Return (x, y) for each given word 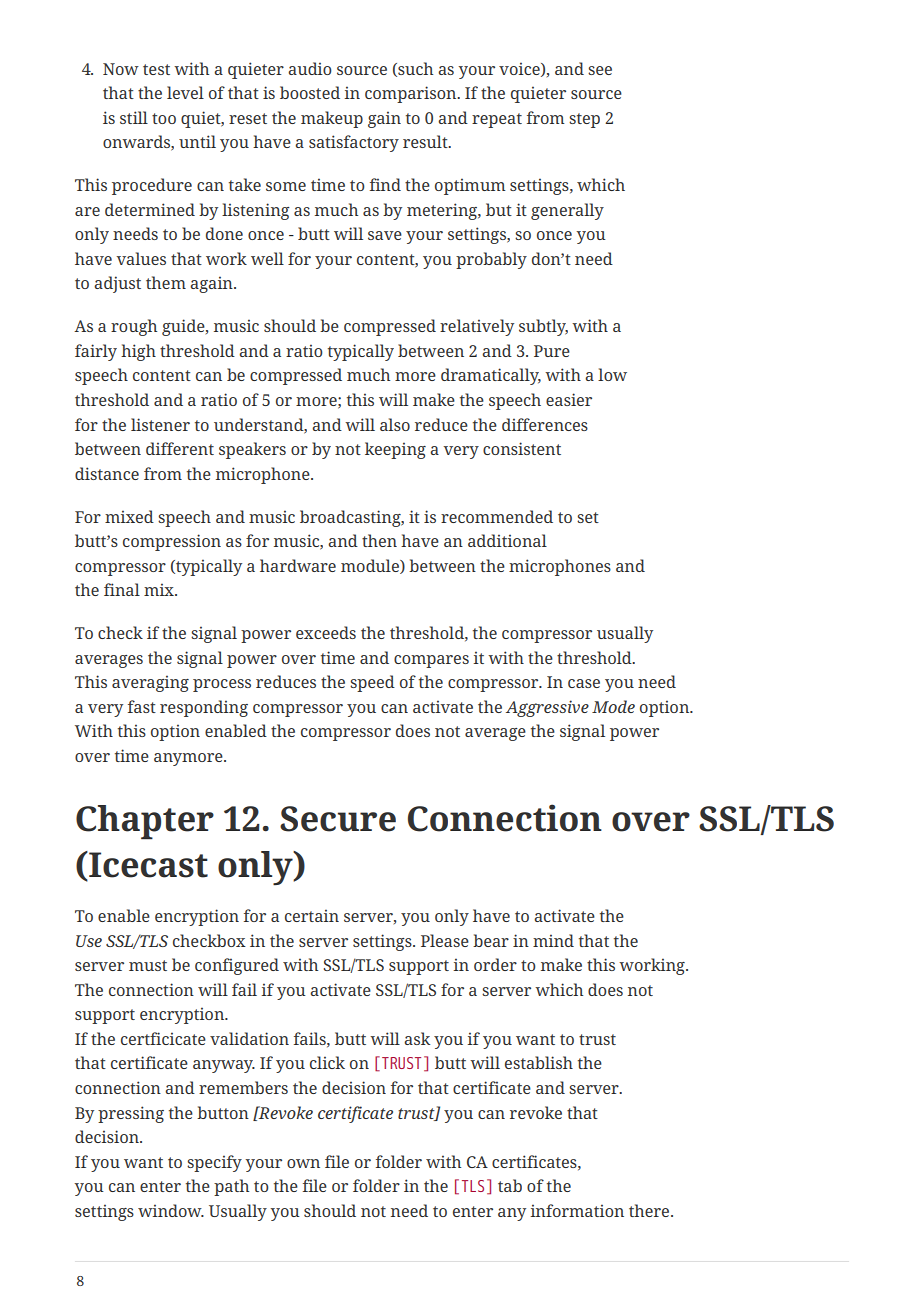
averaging (150, 683)
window (171, 1210)
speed (372, 683)
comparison (412, 94)
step (584, 120)
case (584, 683)
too (164, 118)
